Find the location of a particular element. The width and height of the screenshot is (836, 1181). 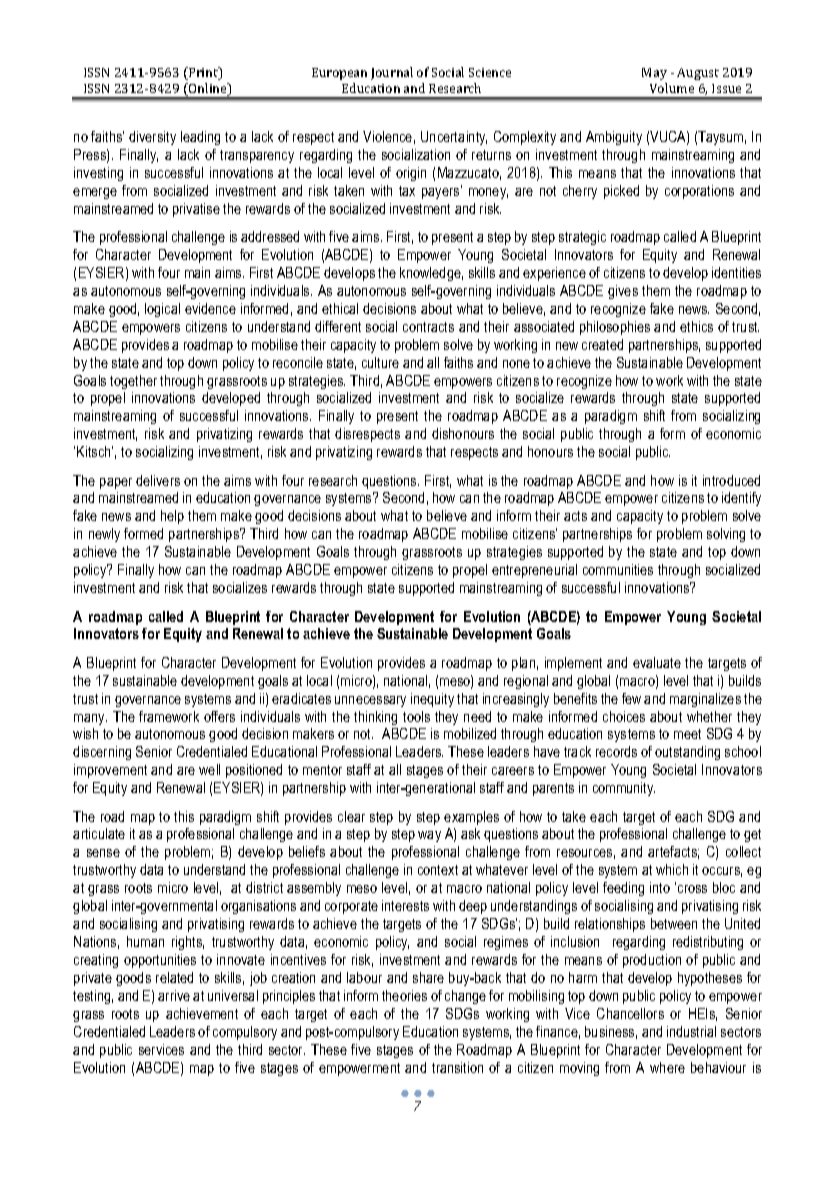

help is located at coordinates (172, 517).
